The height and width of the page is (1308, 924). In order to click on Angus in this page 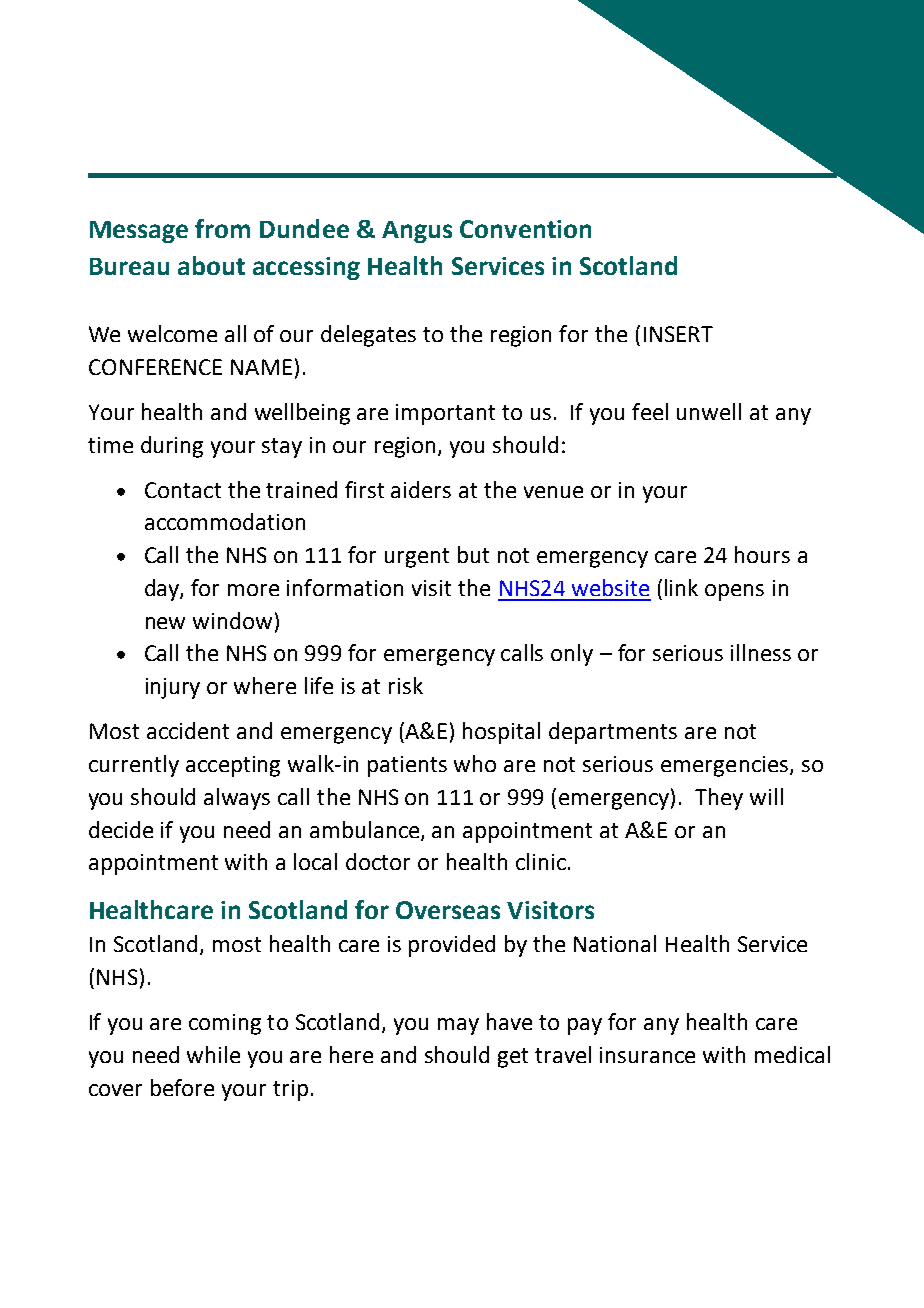, I will do `click(417, 232)`.
